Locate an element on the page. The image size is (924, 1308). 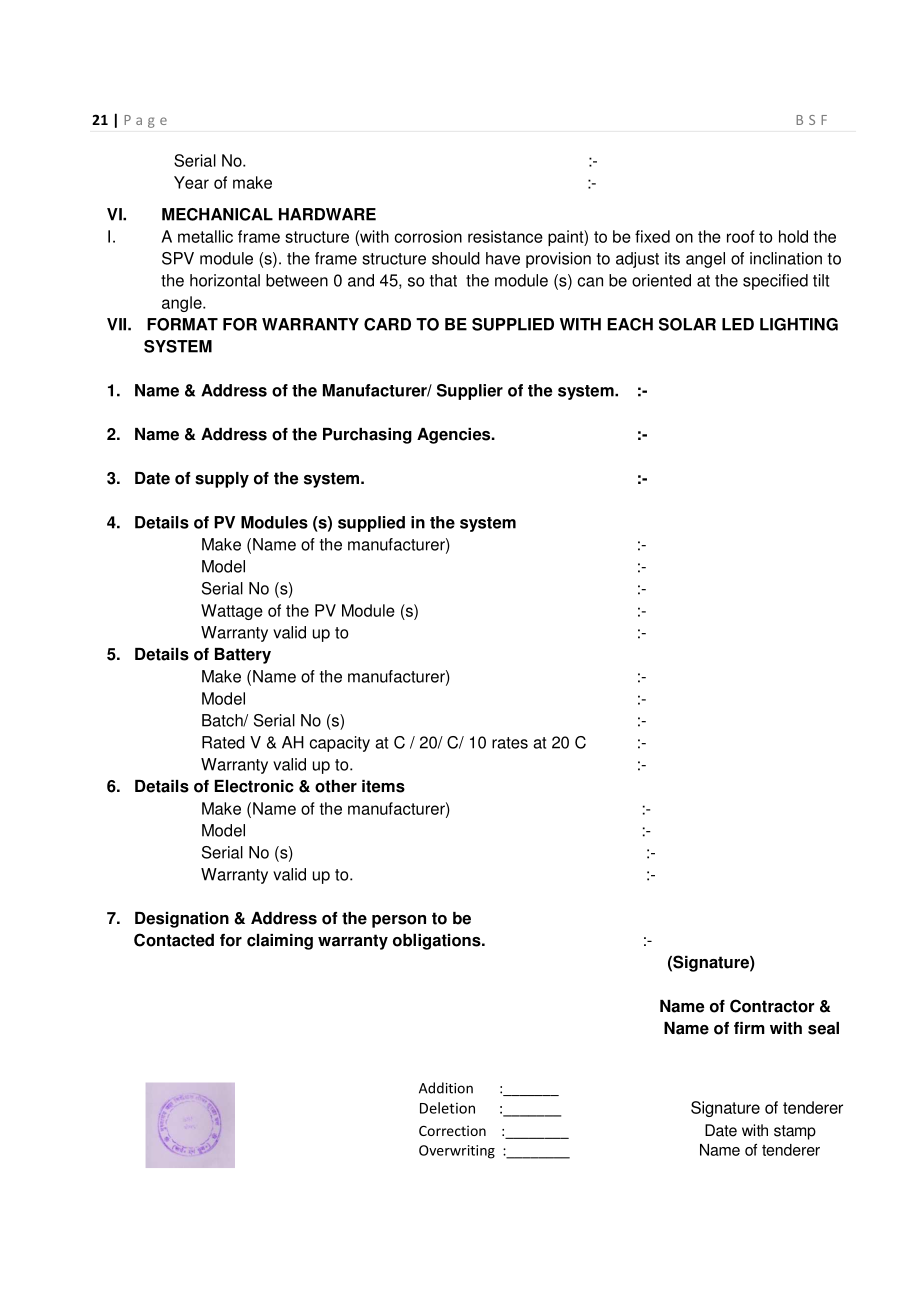
Correction is located at coordinates (452, 1130).
